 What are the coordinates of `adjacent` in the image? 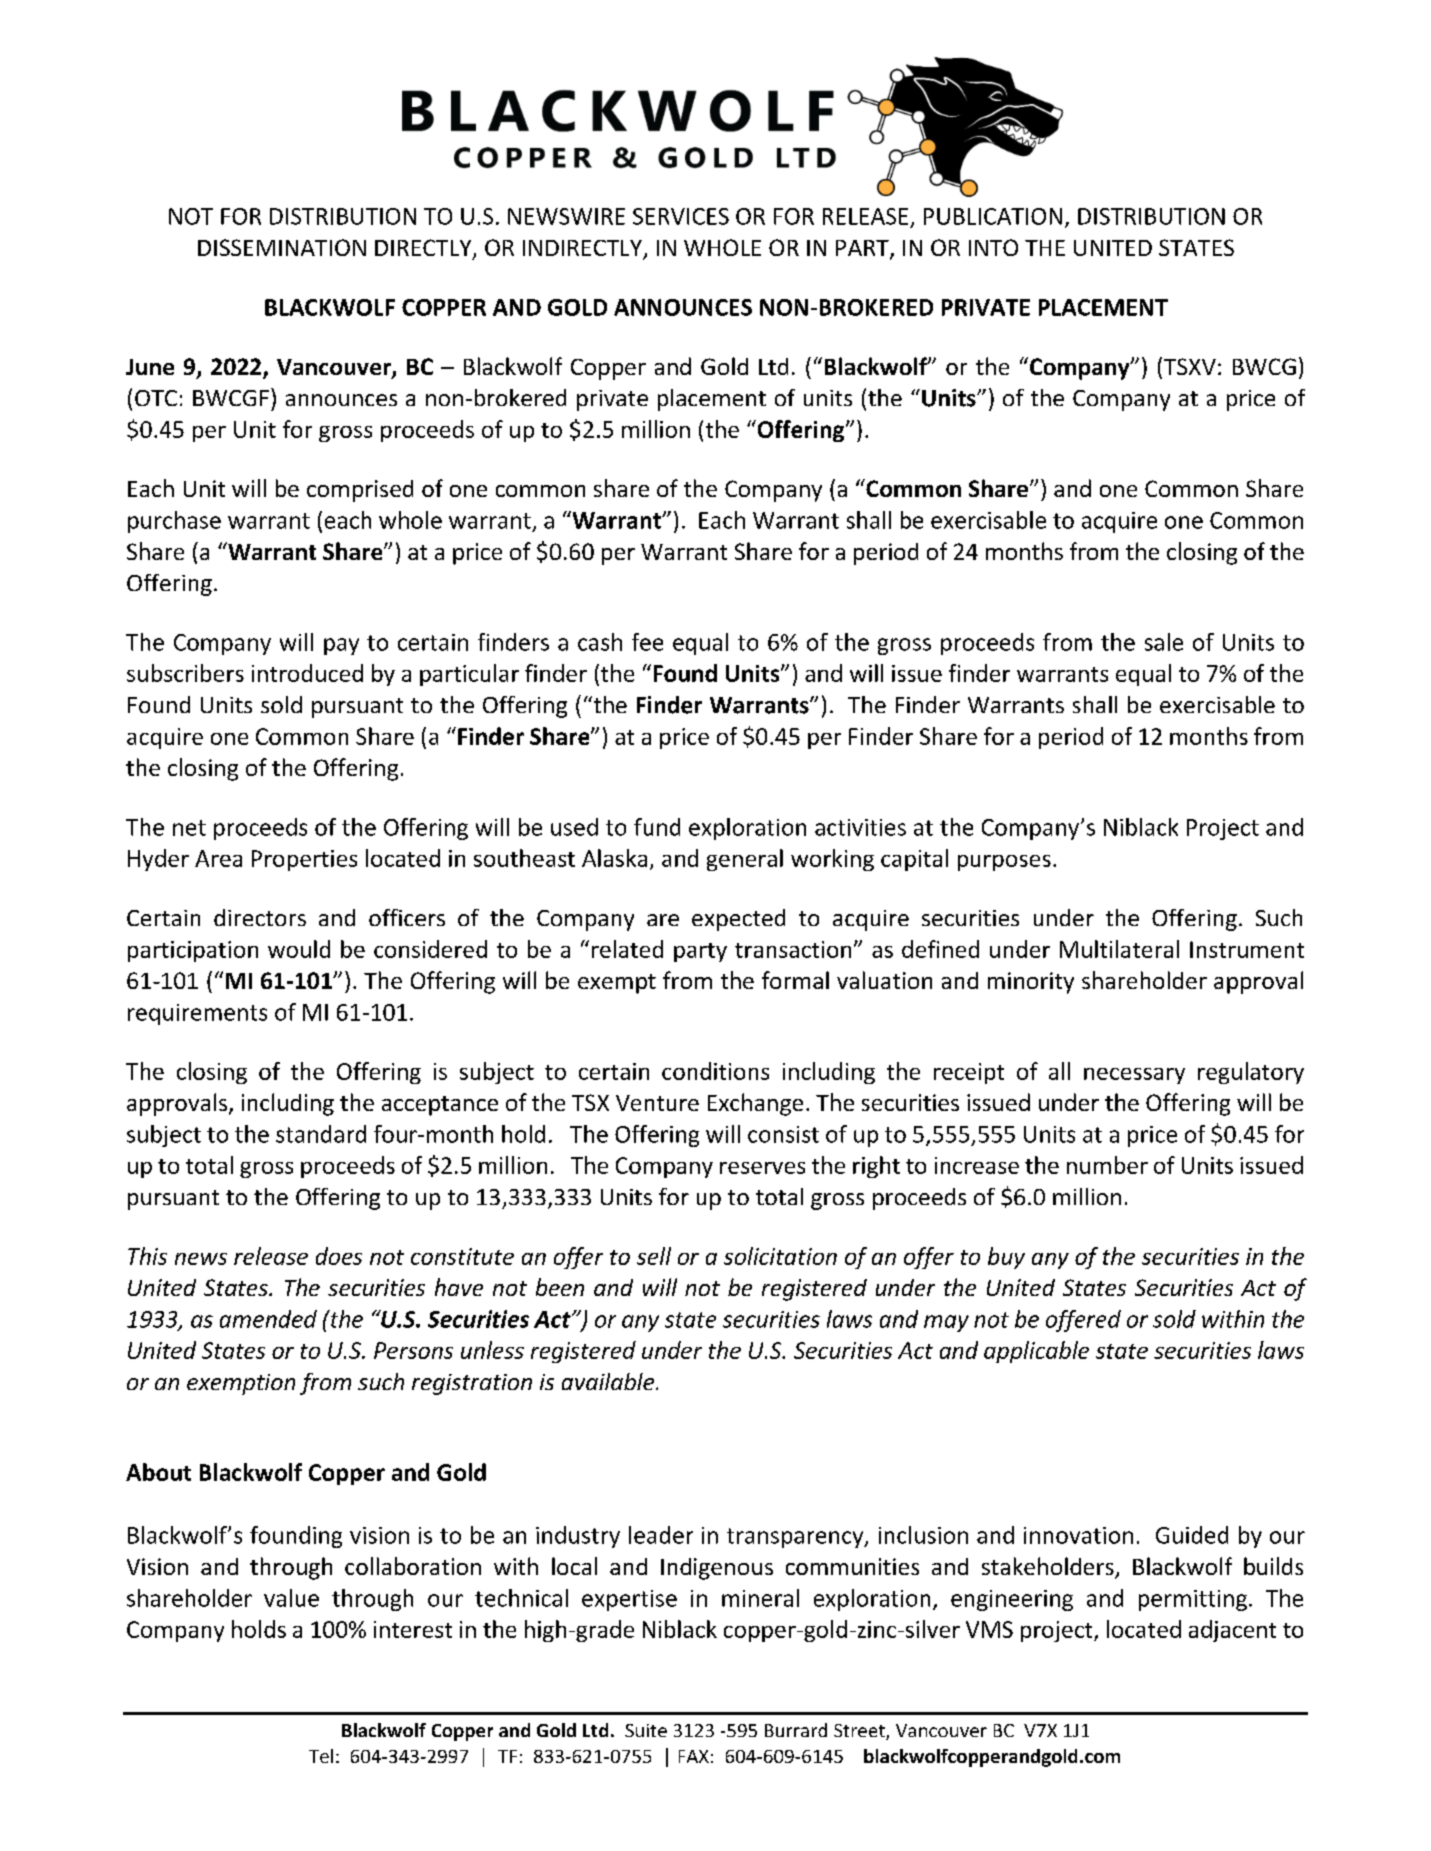 It's located at (1232, 1631).
